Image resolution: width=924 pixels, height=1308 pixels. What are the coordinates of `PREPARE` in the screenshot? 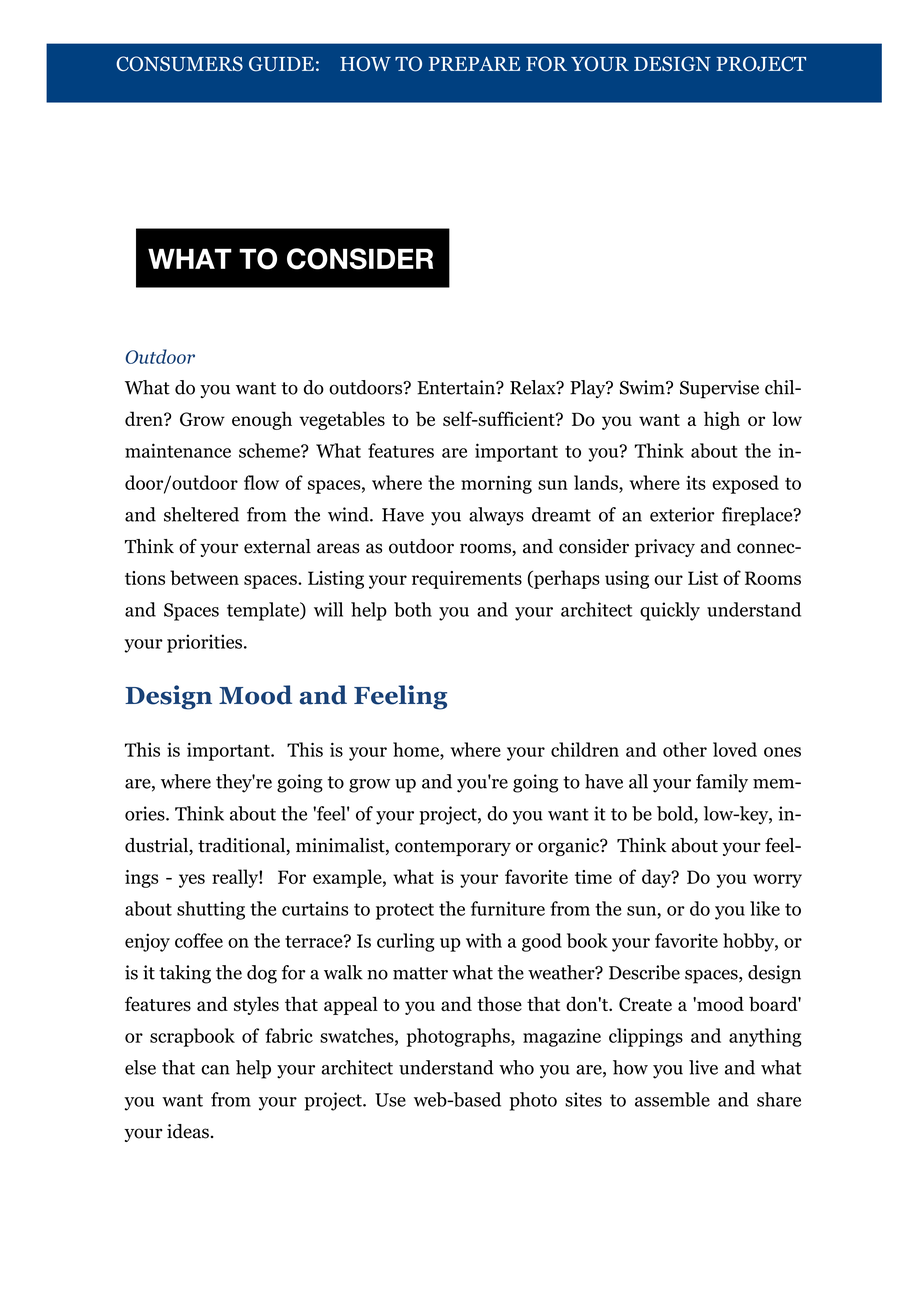 It's located at (474, 64).
